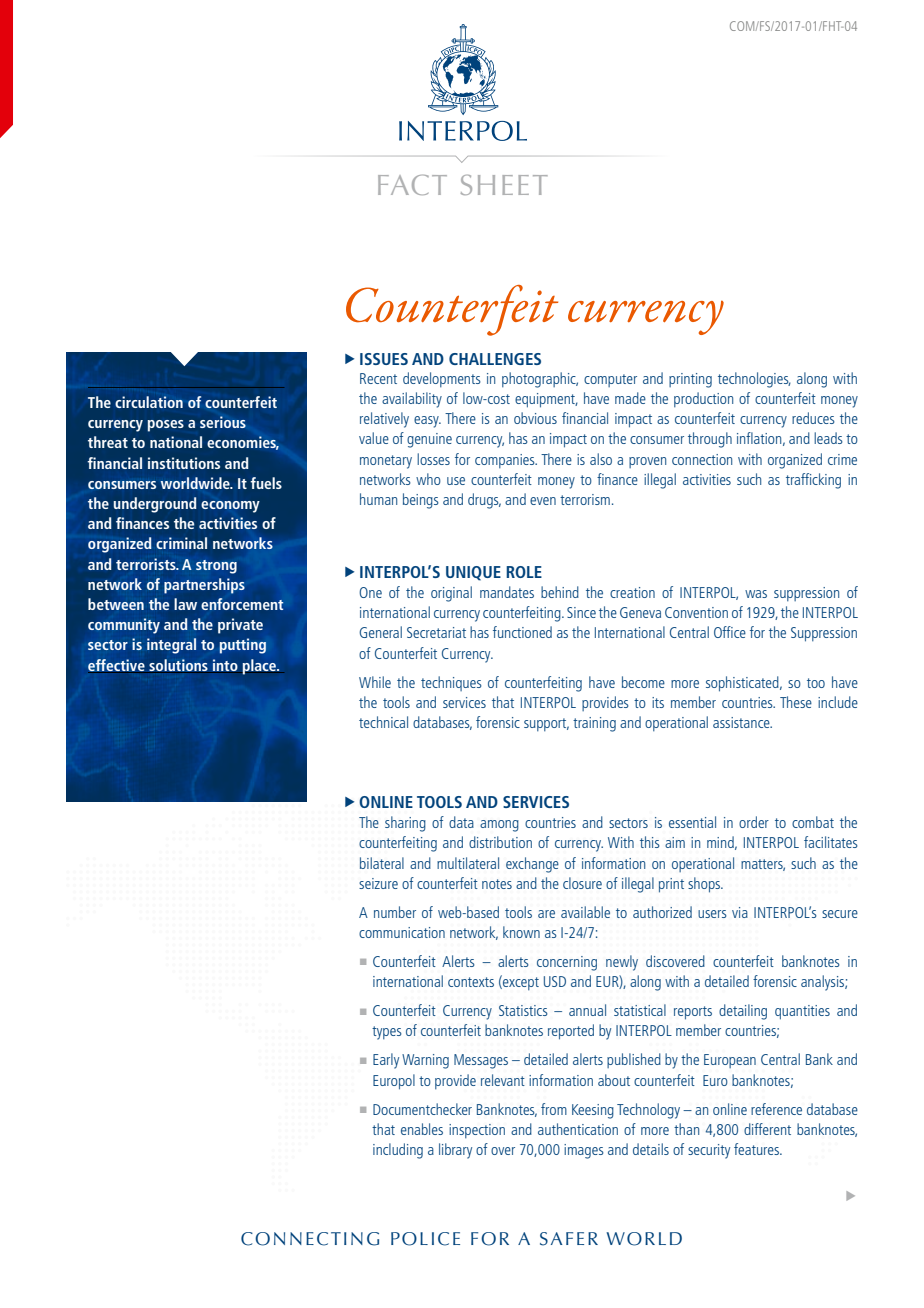 The height and width of the image is (1308, 924). I want to click on easy, so click(427, 422).
